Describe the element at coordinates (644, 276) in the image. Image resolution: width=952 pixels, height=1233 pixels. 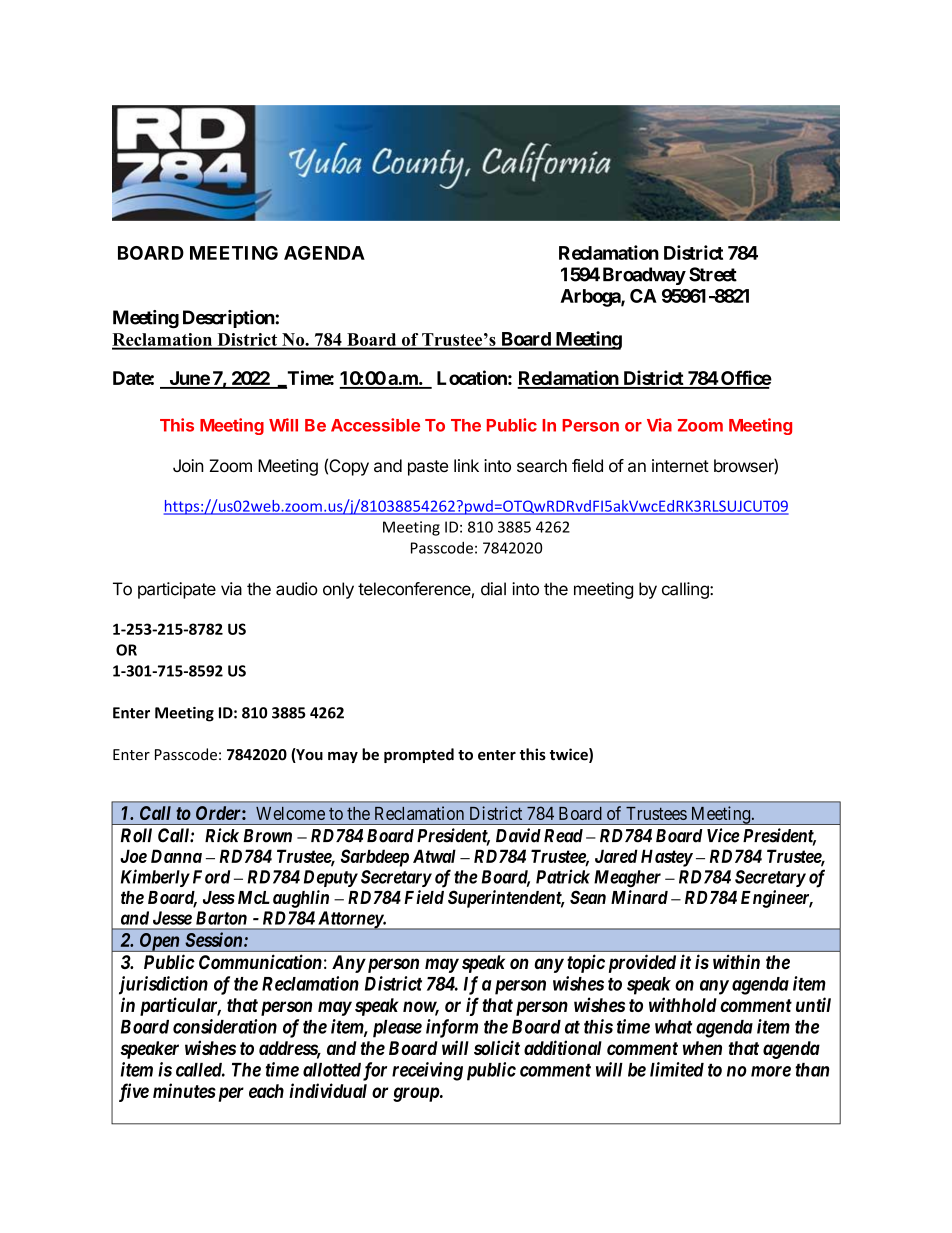
I see `Broadway` at that location.
